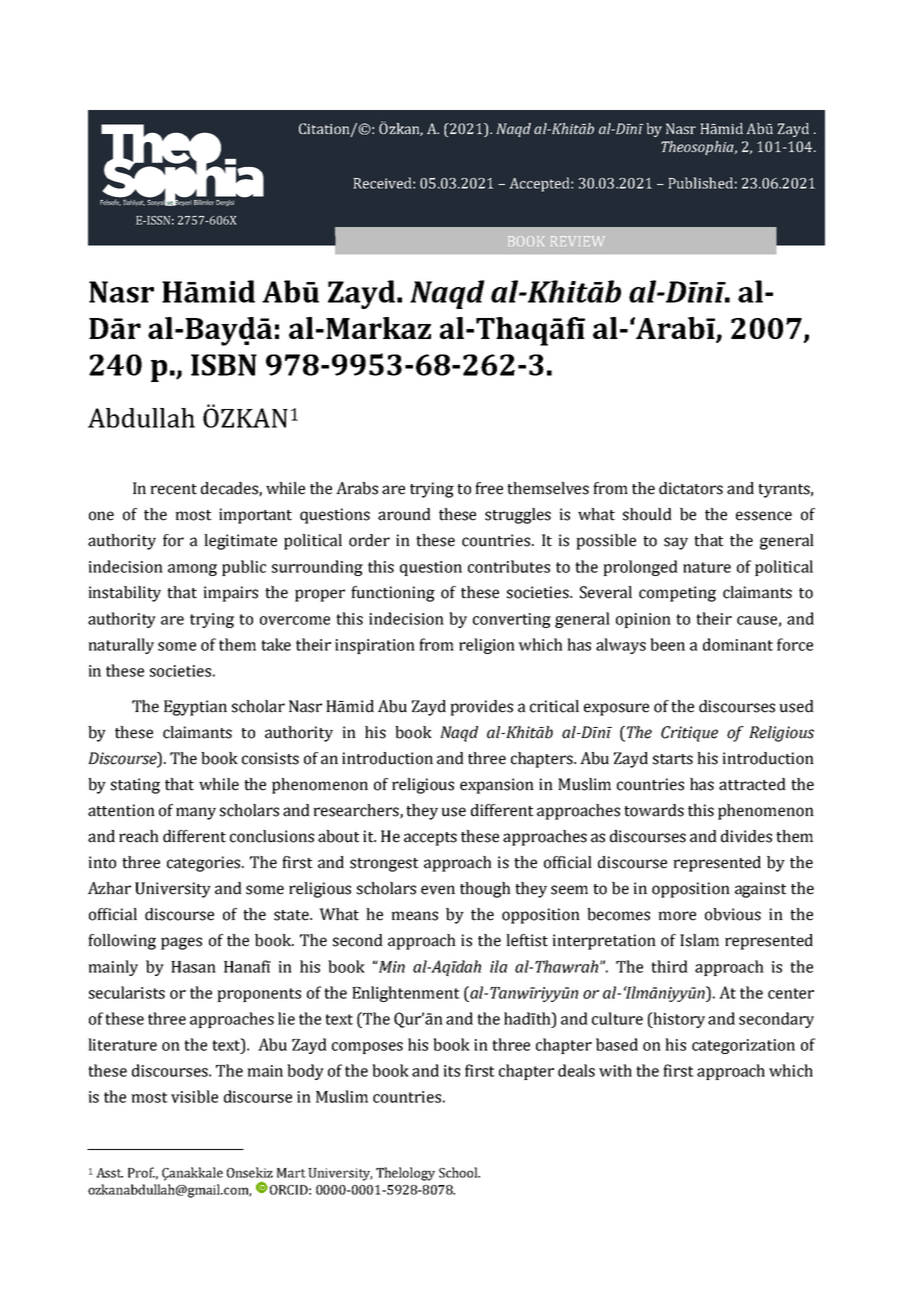 The height and width of the image is (1308, 924). Describe the element at coordinates (743, 1046) in the image. I see `categorization` at that location.
